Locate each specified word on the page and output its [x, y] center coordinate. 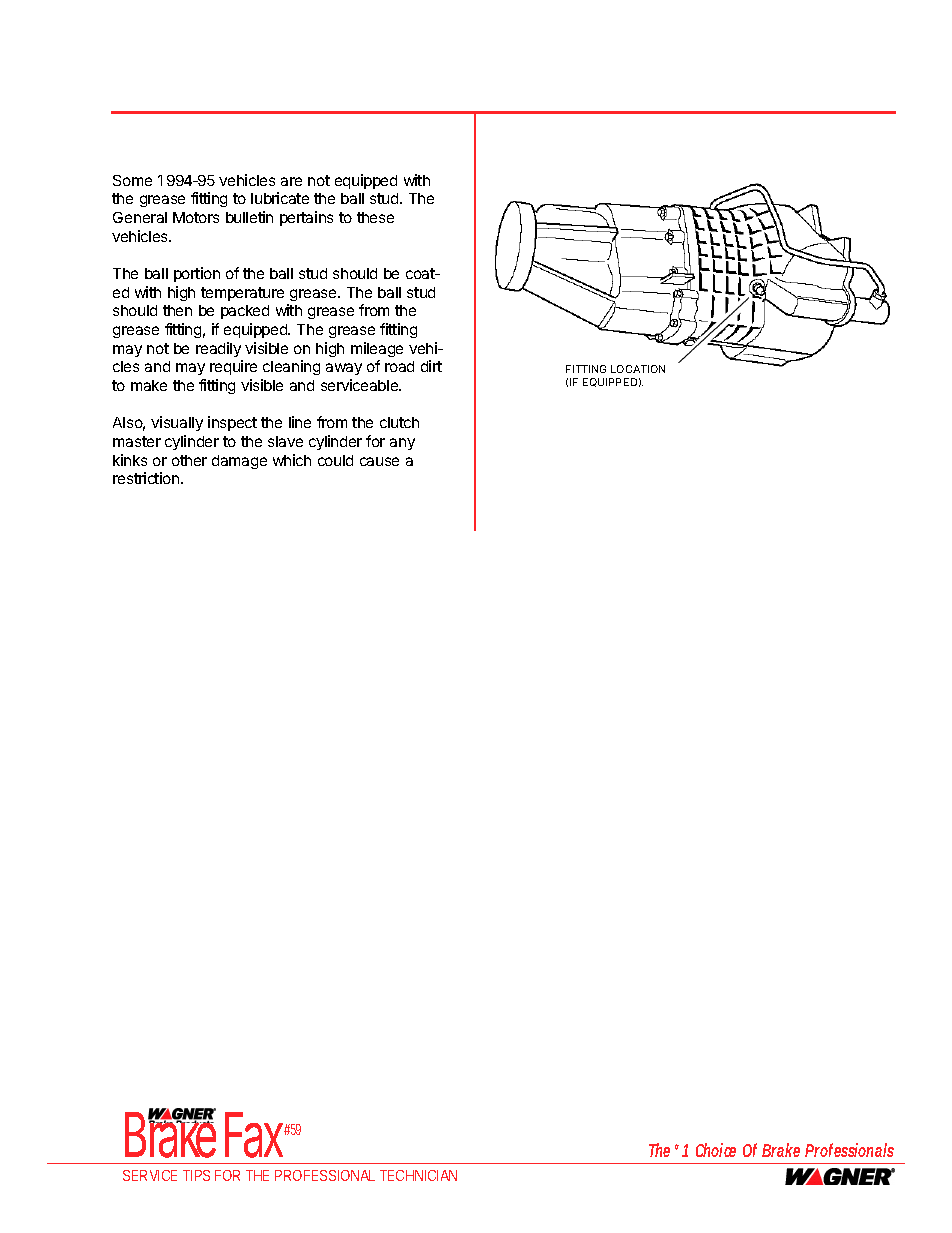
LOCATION [638, 369]
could [335, 460]
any [402, 444]
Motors [196, 217]
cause [379, 461]
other [189, 460]
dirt [431, 366]
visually [177, 423]
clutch [399, 422]
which [292, 460]
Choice [716, 1150]
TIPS [196, 1175]
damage [239, 462]
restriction [147, 478]
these [375, 217]
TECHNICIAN [418, 1175]
